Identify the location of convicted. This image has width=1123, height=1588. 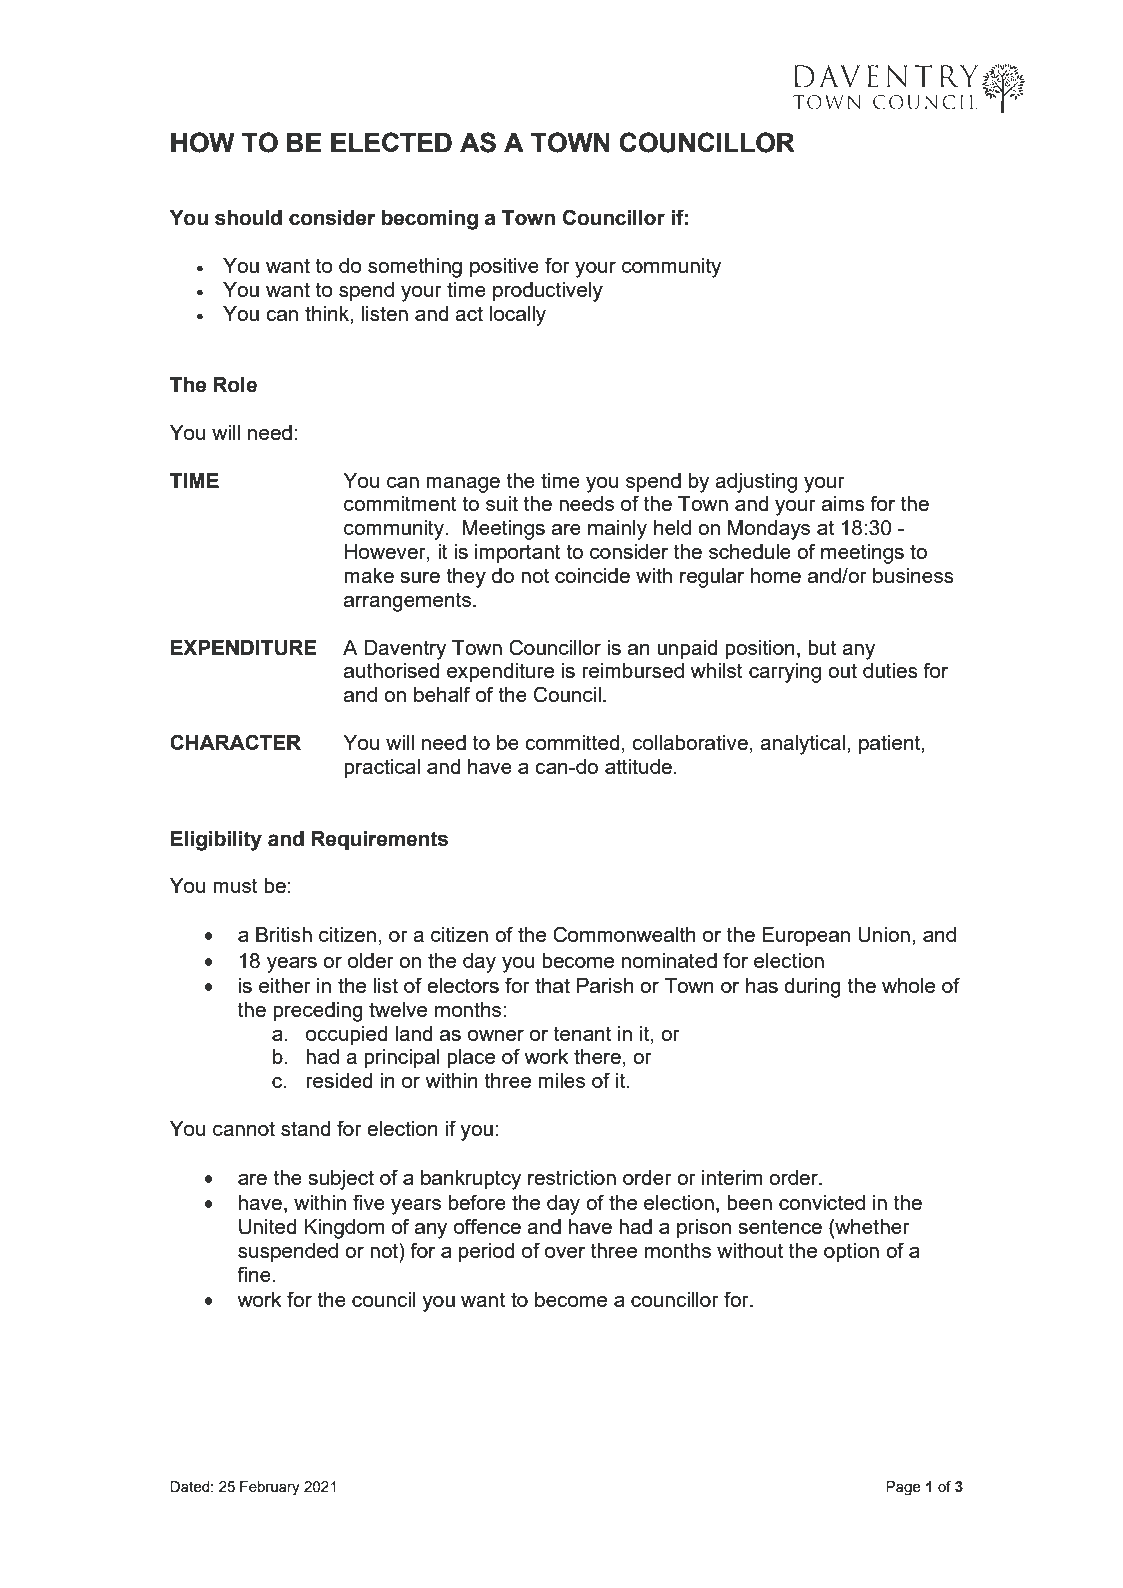
(822, 1202).
